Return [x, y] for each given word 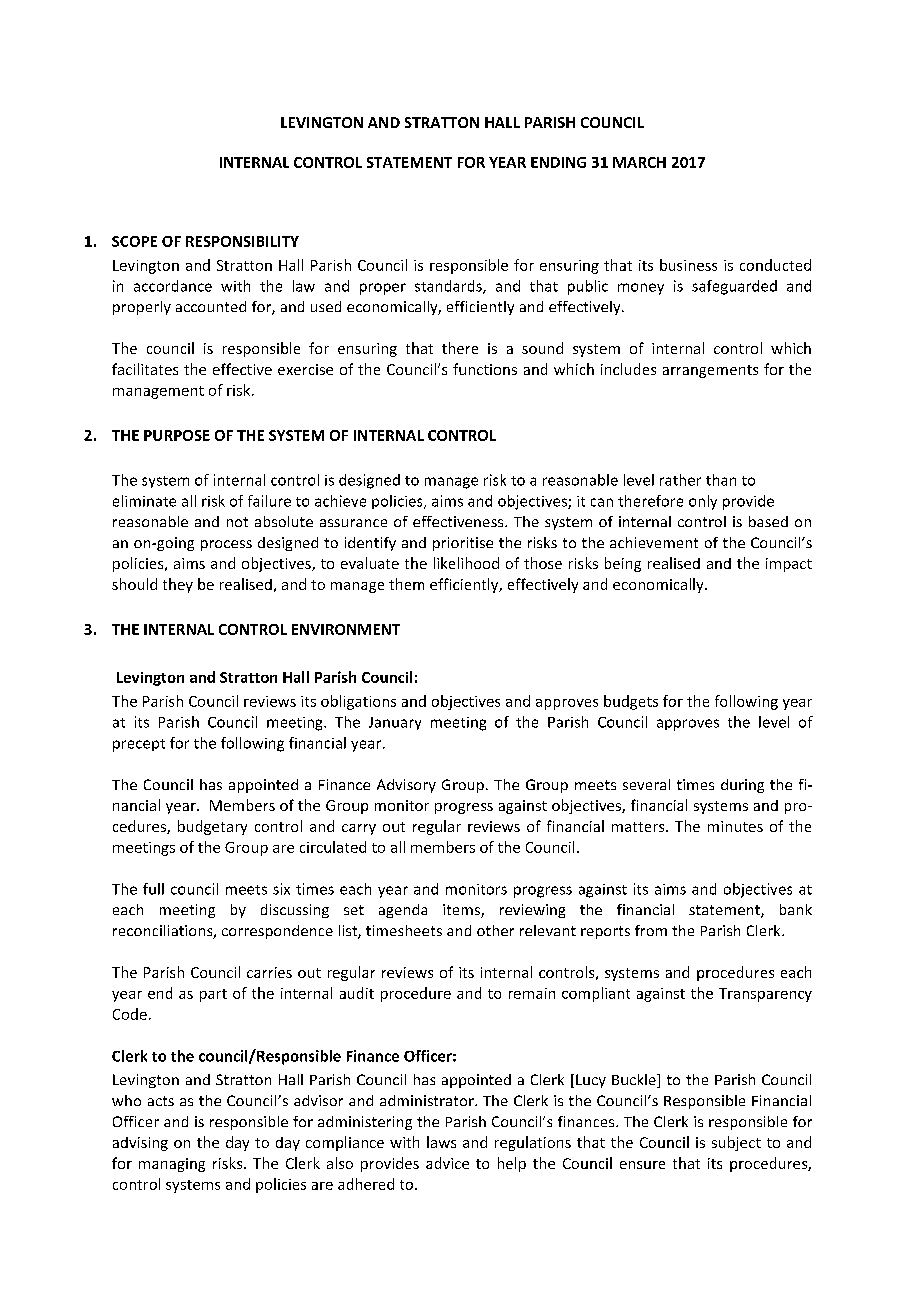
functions [485, 369]
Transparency [765, 995]
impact [789, 565]
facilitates [145, 369]
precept [139, 745]
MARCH [639, 162]
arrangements [710, 371]
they [178, 585]
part [213, 995]
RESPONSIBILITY [242, 241]
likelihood [466, 563]
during [742, 786]
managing [172, 1165]
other [495, 930]
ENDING [558, 162]
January [395, 723]
